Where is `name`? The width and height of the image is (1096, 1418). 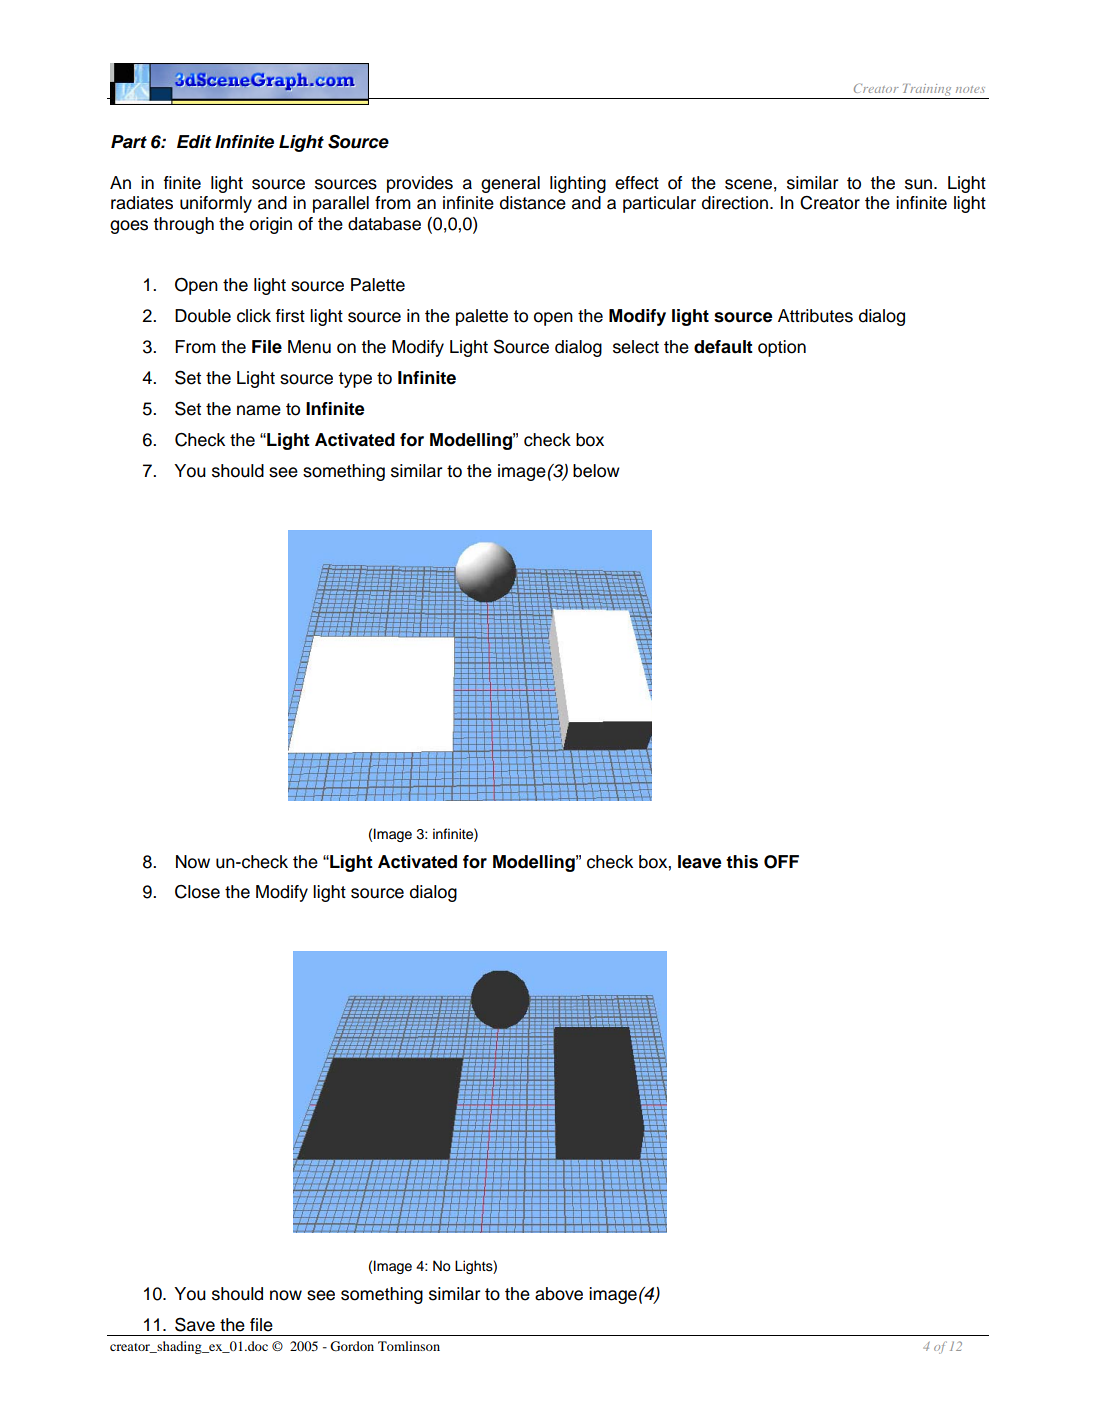 name is located at coordinates (259, 410).
